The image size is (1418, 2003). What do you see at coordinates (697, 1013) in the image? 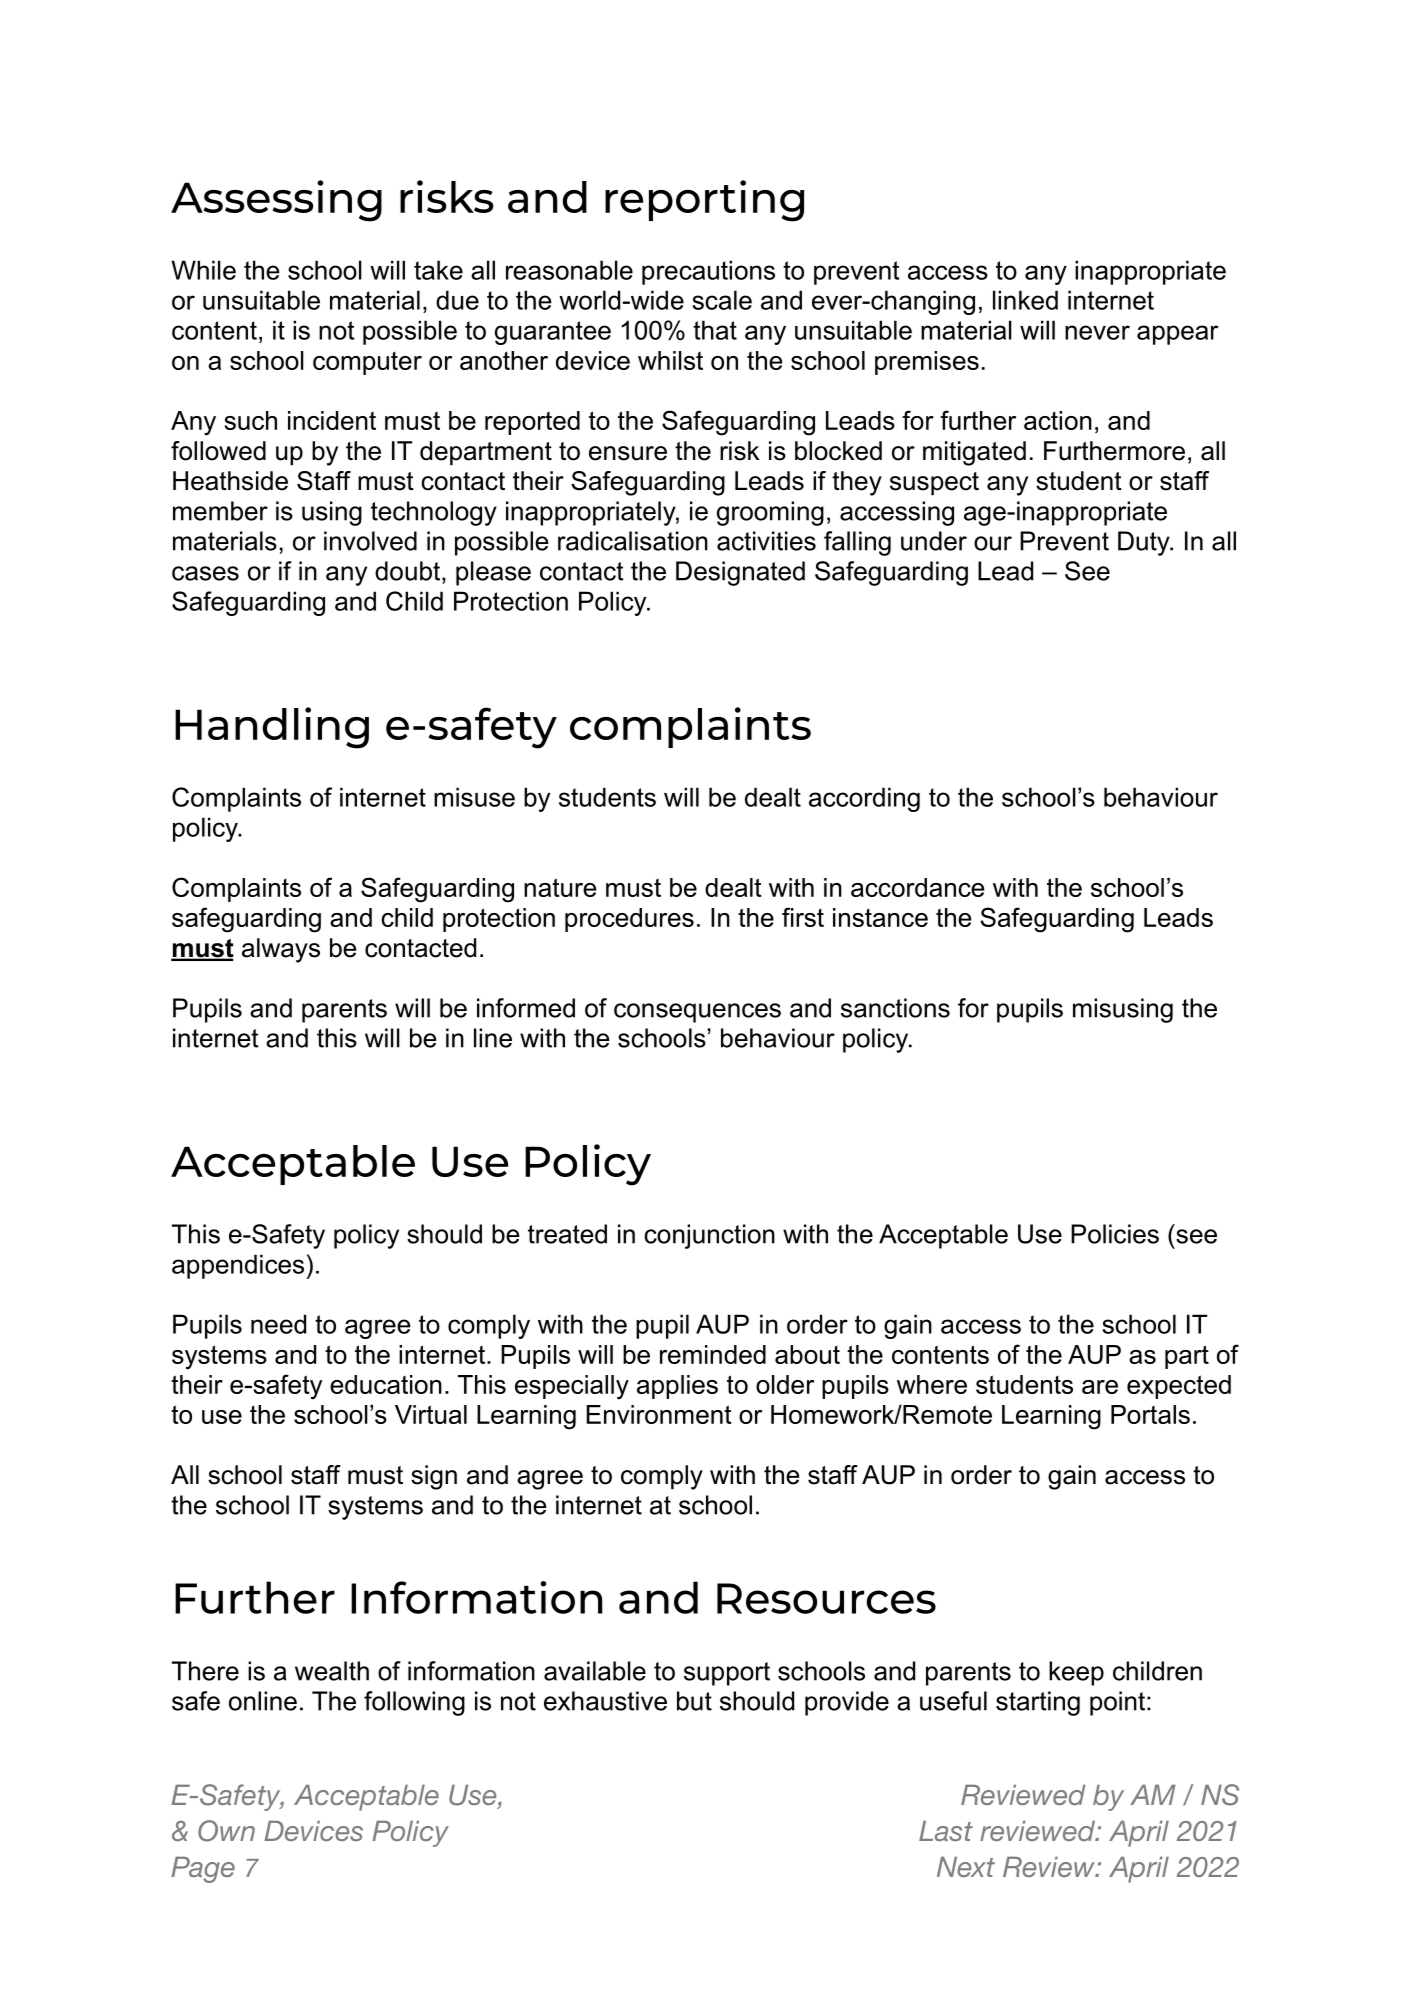
I see `consequences` at bounding box center [697, 1013].
